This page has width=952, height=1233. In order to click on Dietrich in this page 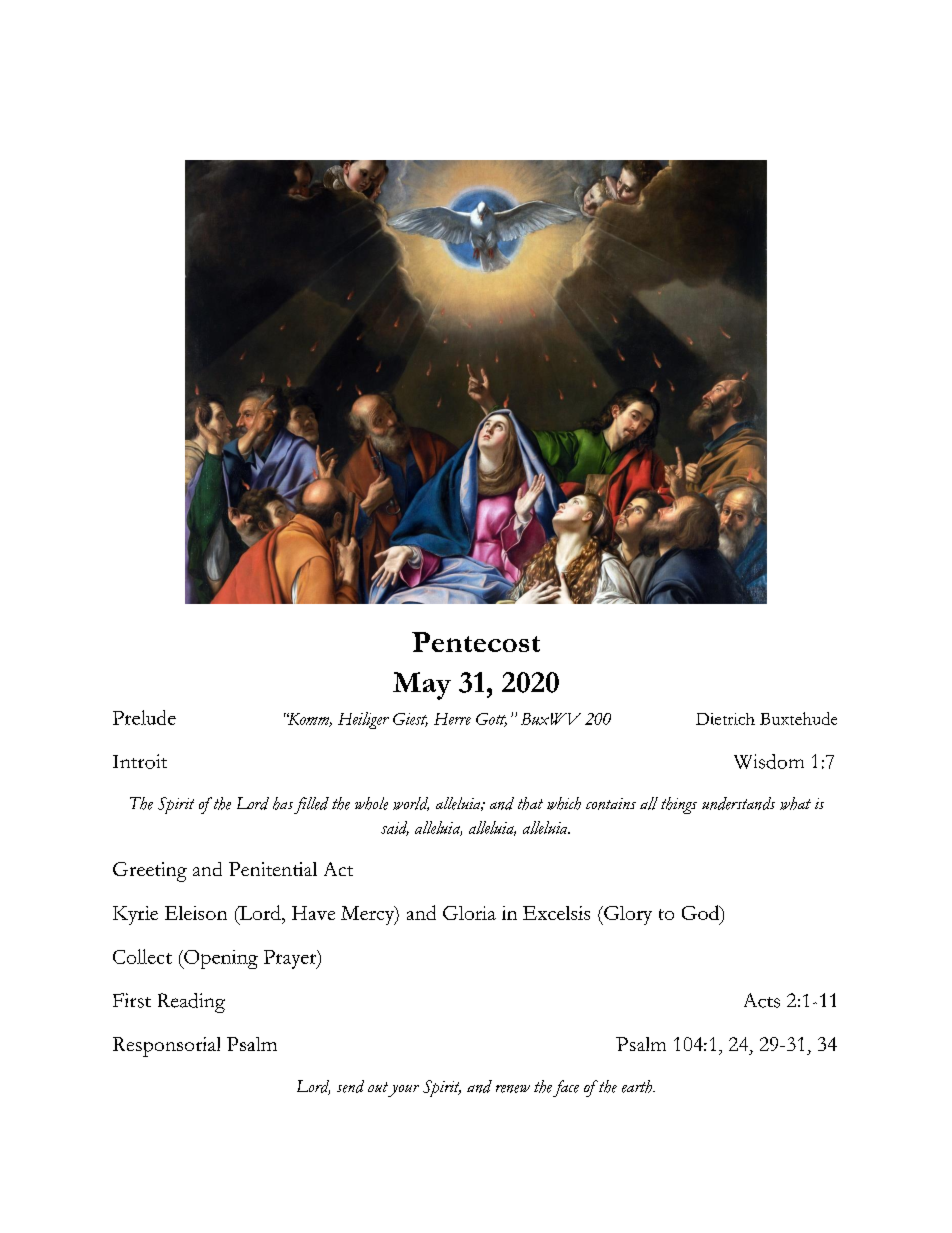, I will do `click(725, 719)`.
